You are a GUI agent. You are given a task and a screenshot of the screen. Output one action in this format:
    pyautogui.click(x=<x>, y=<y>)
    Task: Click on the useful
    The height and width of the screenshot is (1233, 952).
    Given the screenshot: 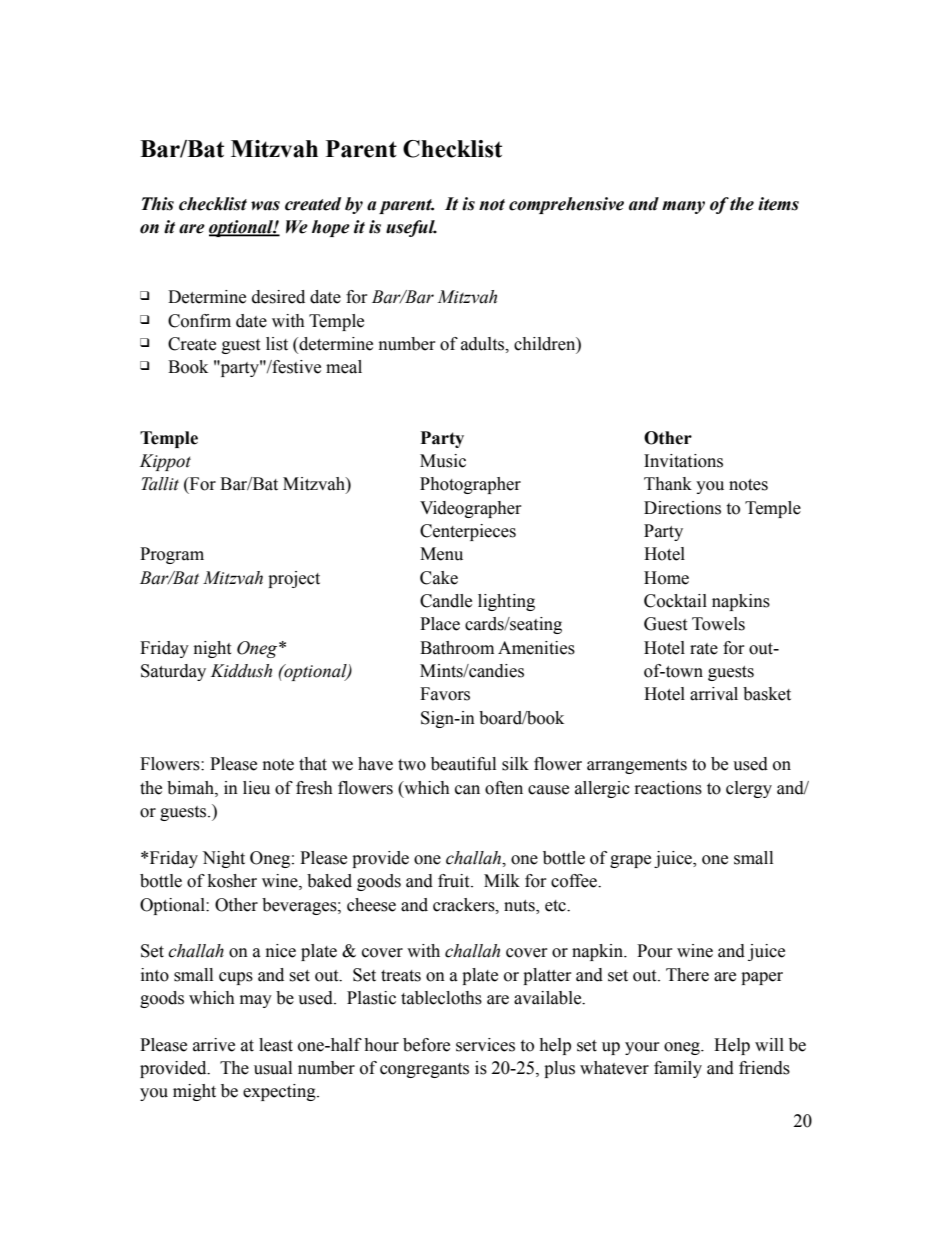 What is the action you would take?
    pyautogui.click(x=411, y=228)
